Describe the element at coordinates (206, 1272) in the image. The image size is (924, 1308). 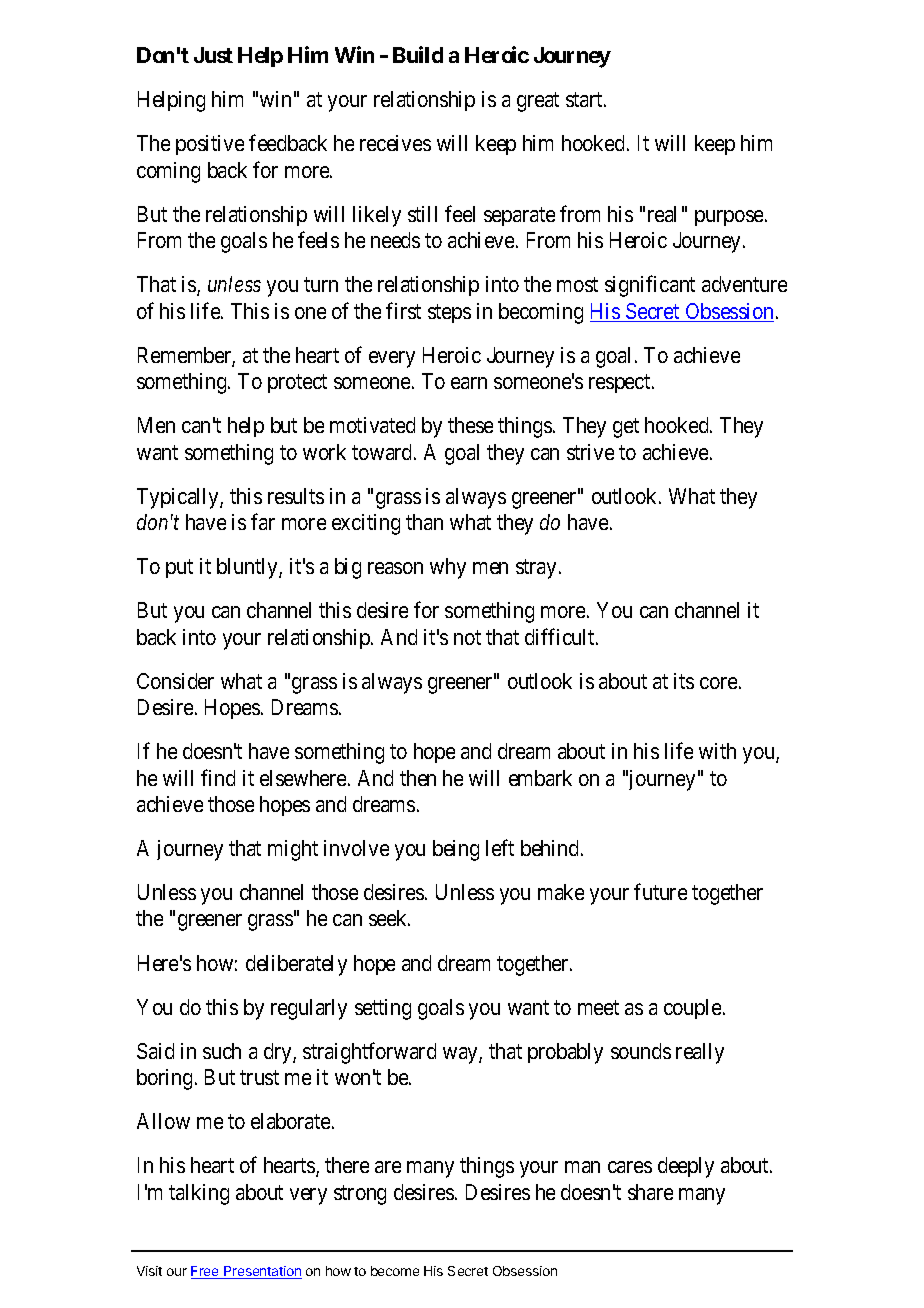
I see `Free` at that location.
